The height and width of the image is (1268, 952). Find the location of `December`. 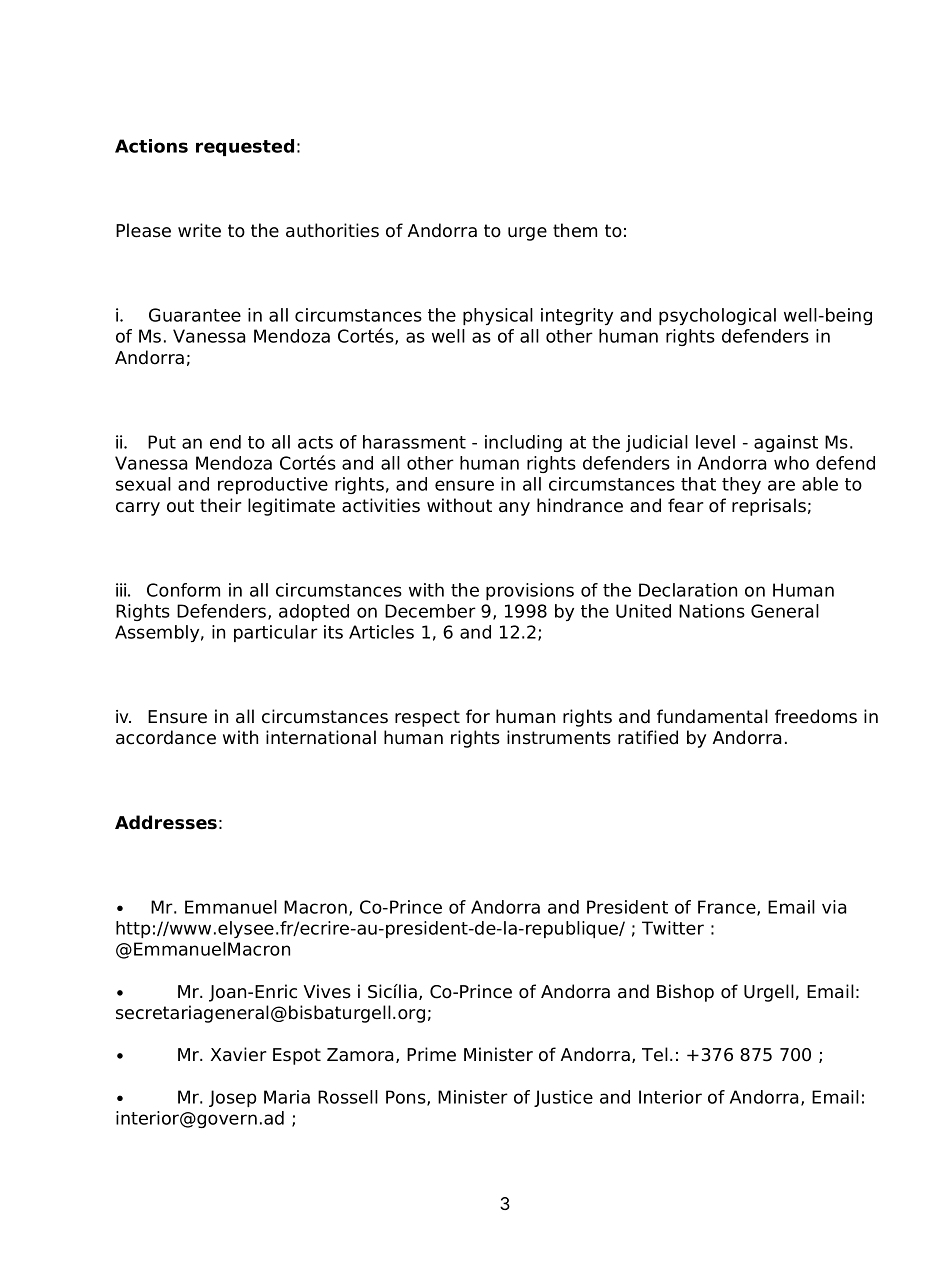

December is located at coordinates (430, 611).
